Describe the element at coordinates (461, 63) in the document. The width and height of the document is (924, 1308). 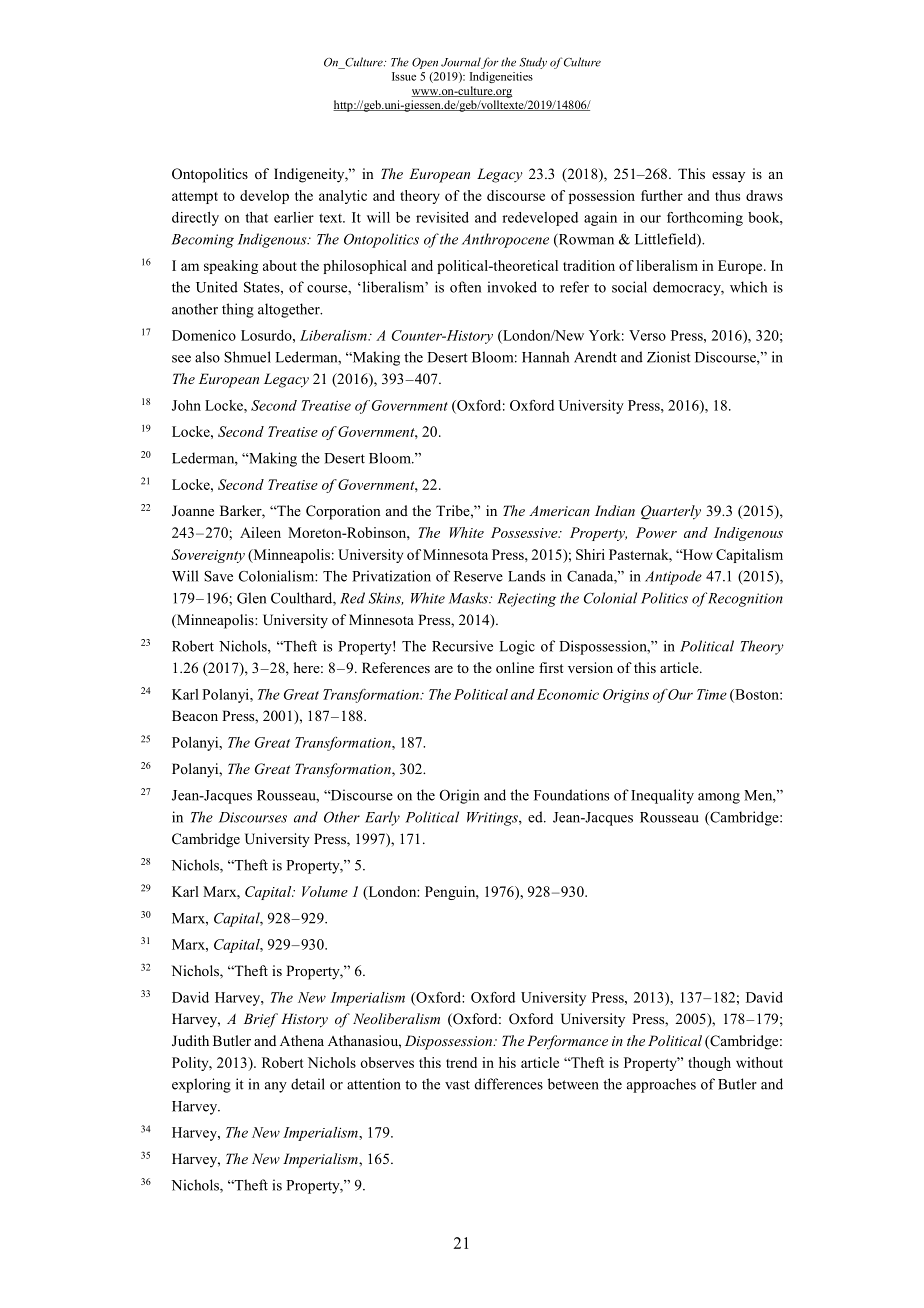
I see `Journal` at that location.
